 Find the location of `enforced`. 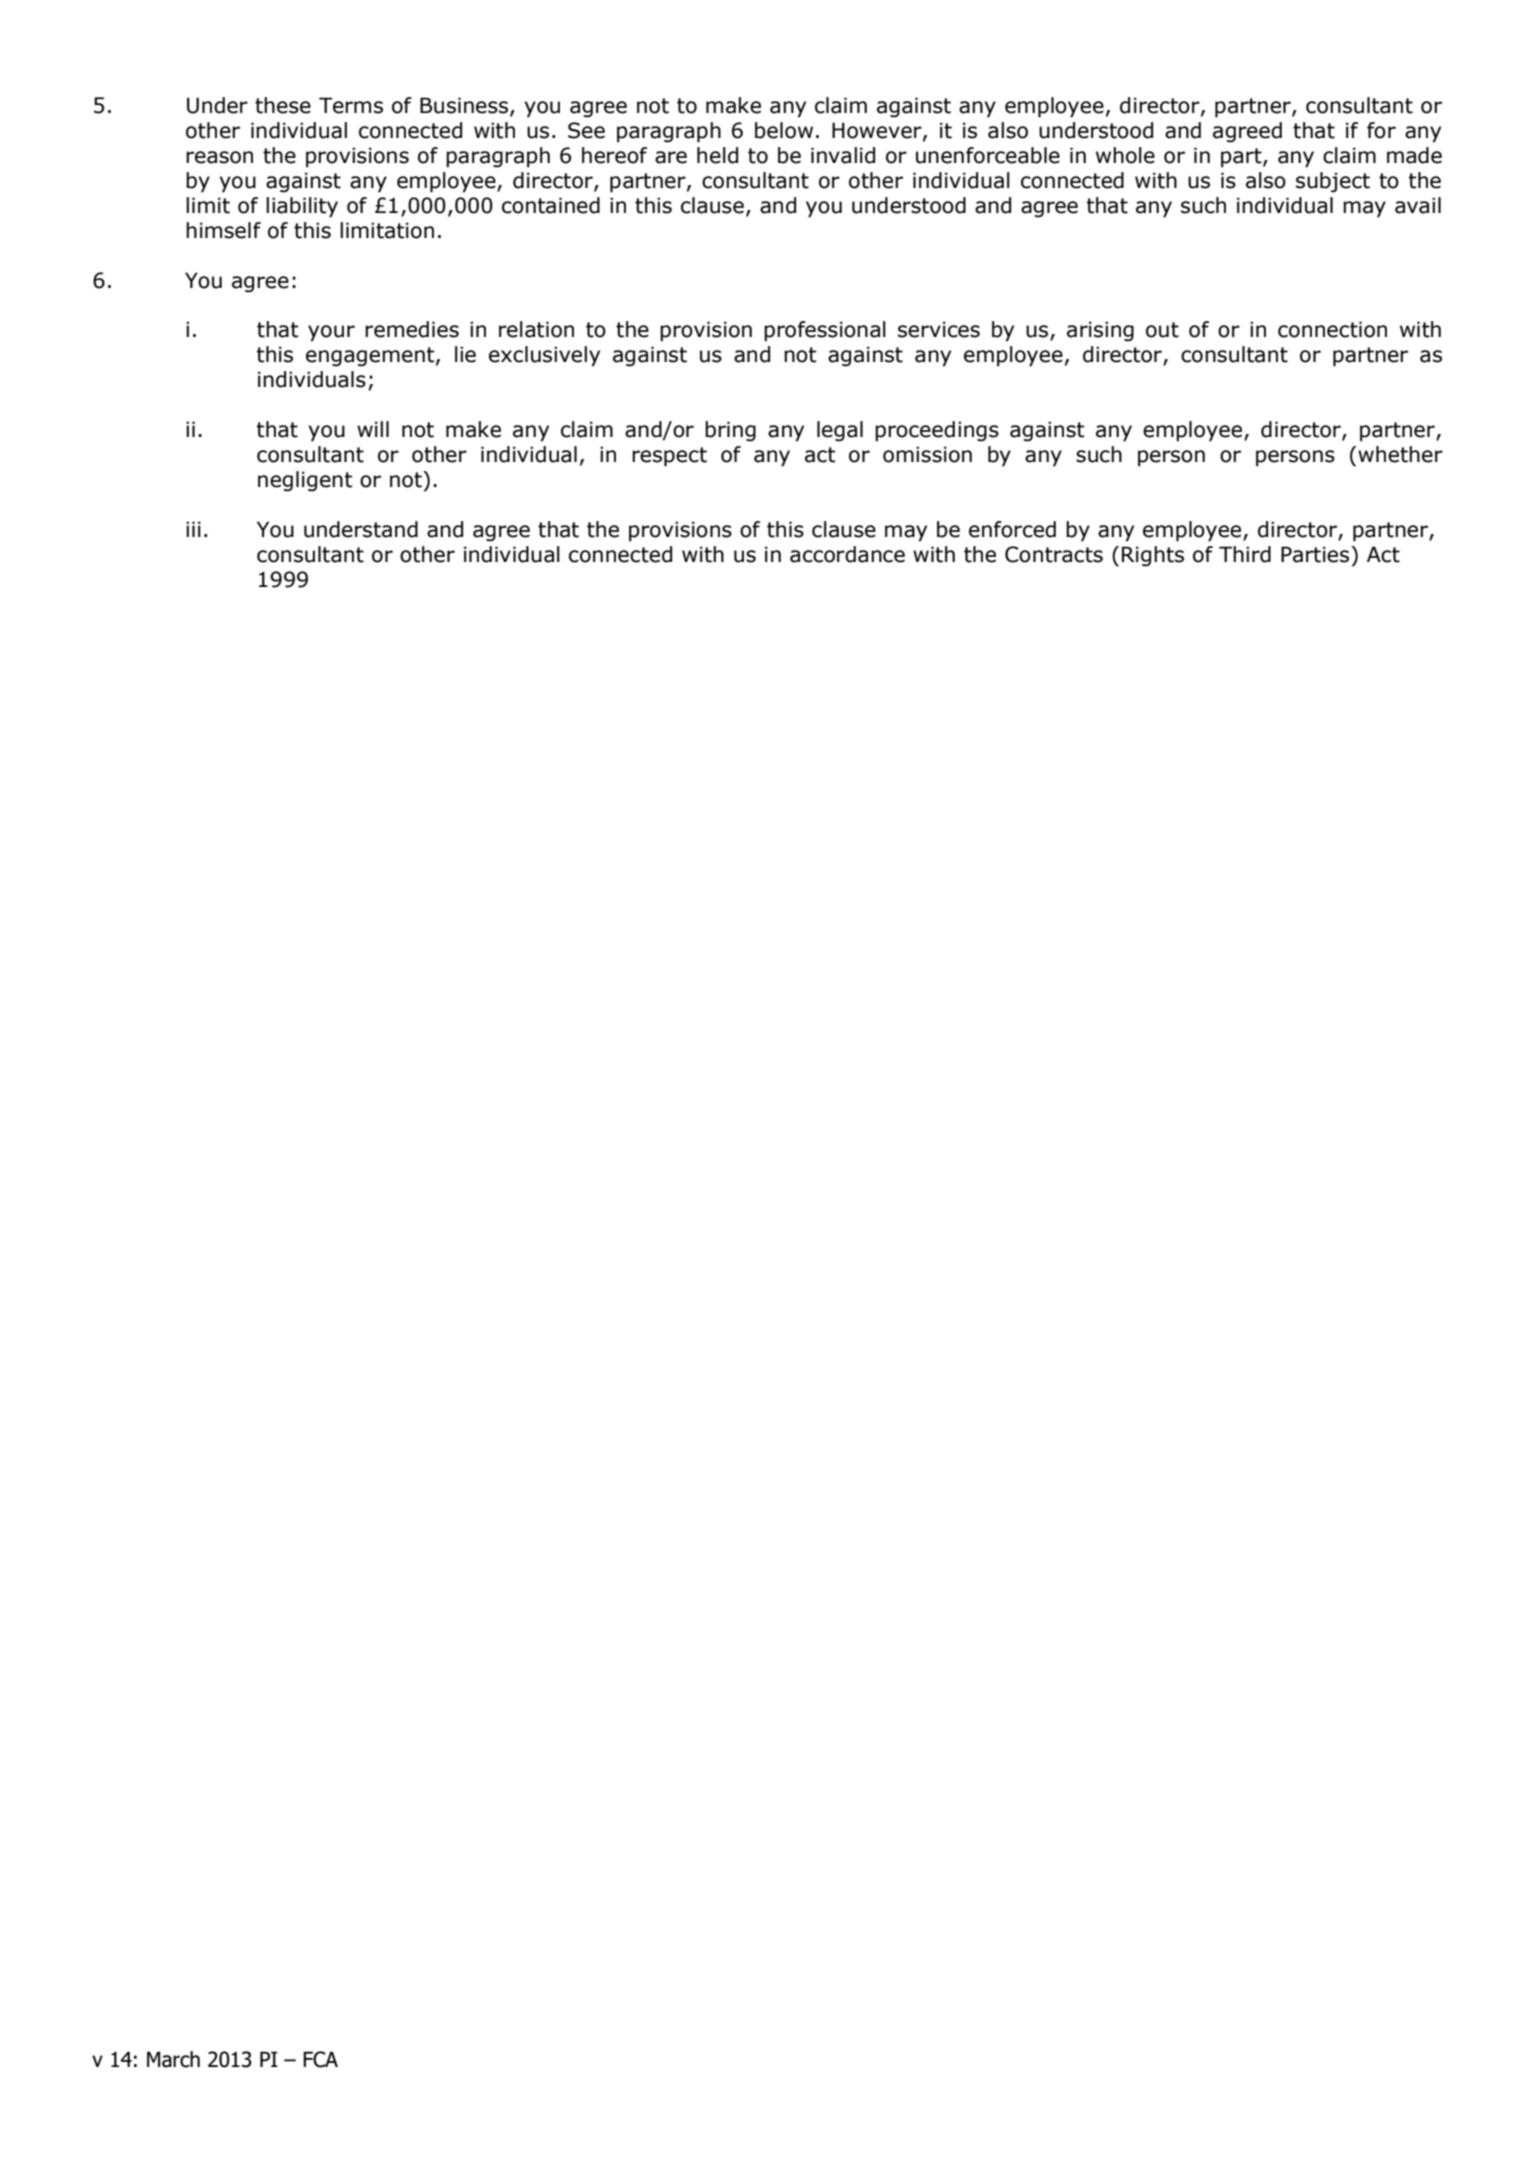

enforced is located at coordinates (1012, 529).
